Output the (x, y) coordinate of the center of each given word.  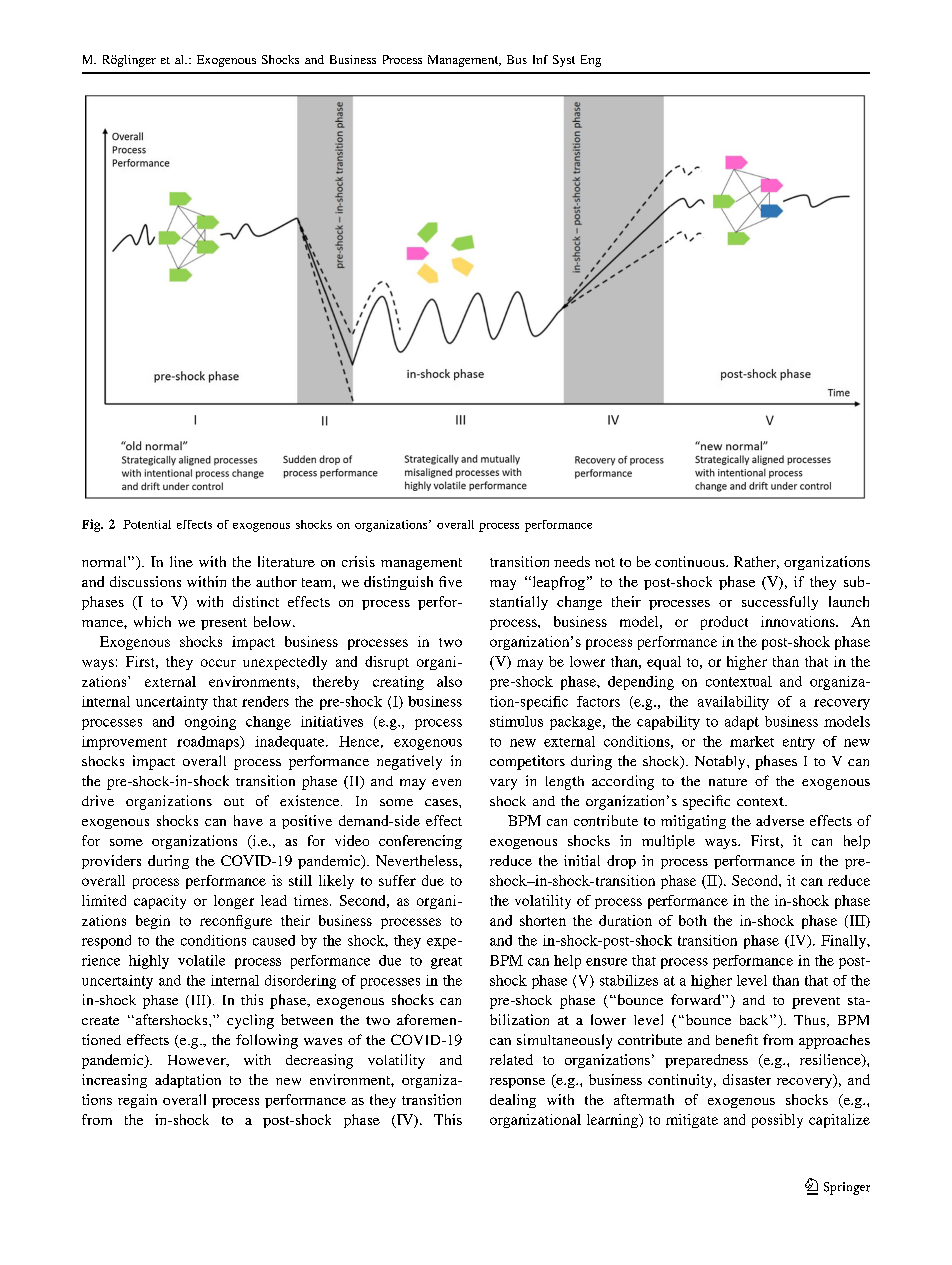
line (181, 561)
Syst (564, 61)
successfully (780, 603)
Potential (147, 524)
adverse (780, 820)
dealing (513, 1101)
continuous (691, 561)
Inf (540, 59)
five (450, 581)
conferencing (420, 842)
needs (572, 561)
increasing (114, 1081)
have (248, 820)
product (724, 623)
